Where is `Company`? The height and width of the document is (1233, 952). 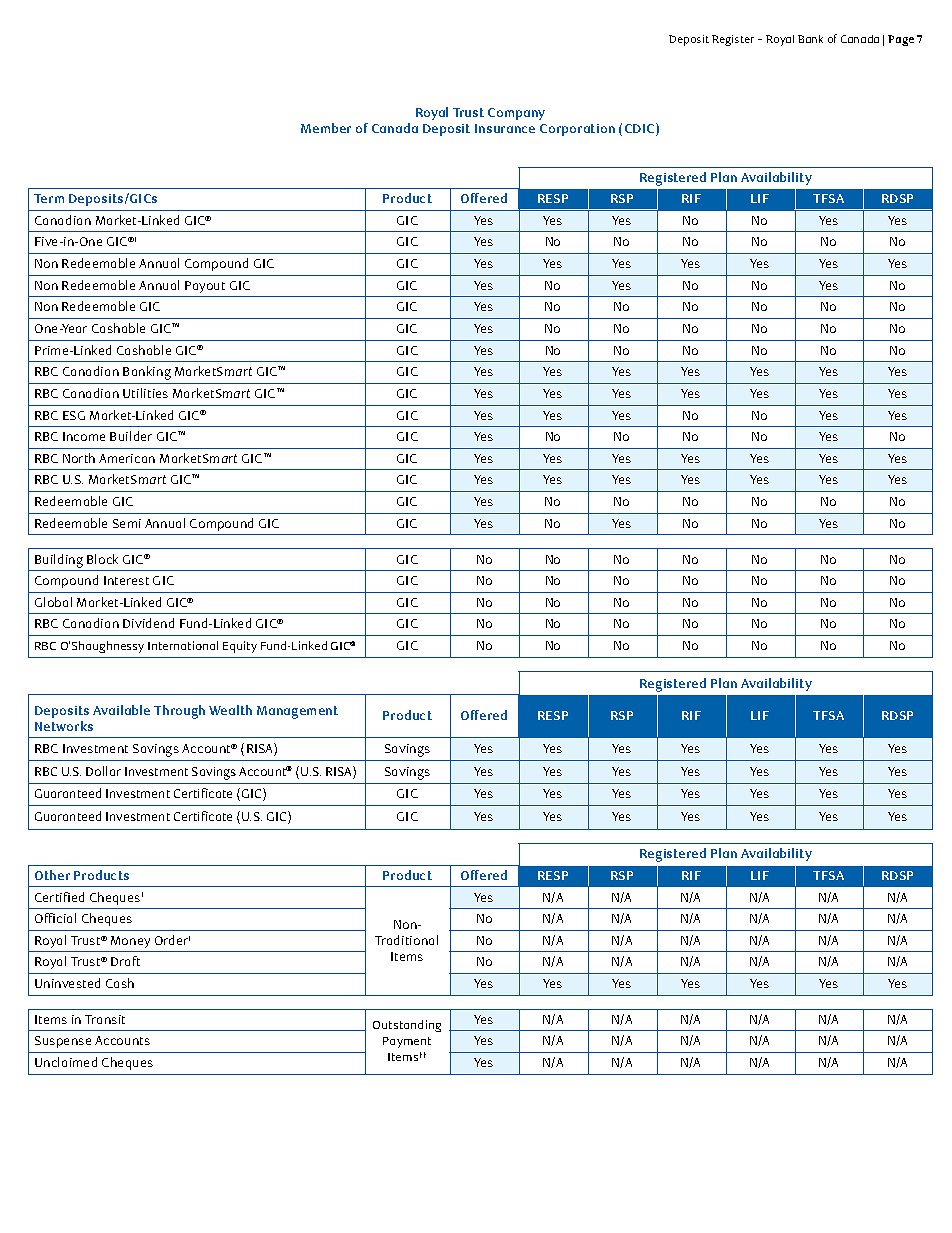
Company is located at coordinates (516, 114).
